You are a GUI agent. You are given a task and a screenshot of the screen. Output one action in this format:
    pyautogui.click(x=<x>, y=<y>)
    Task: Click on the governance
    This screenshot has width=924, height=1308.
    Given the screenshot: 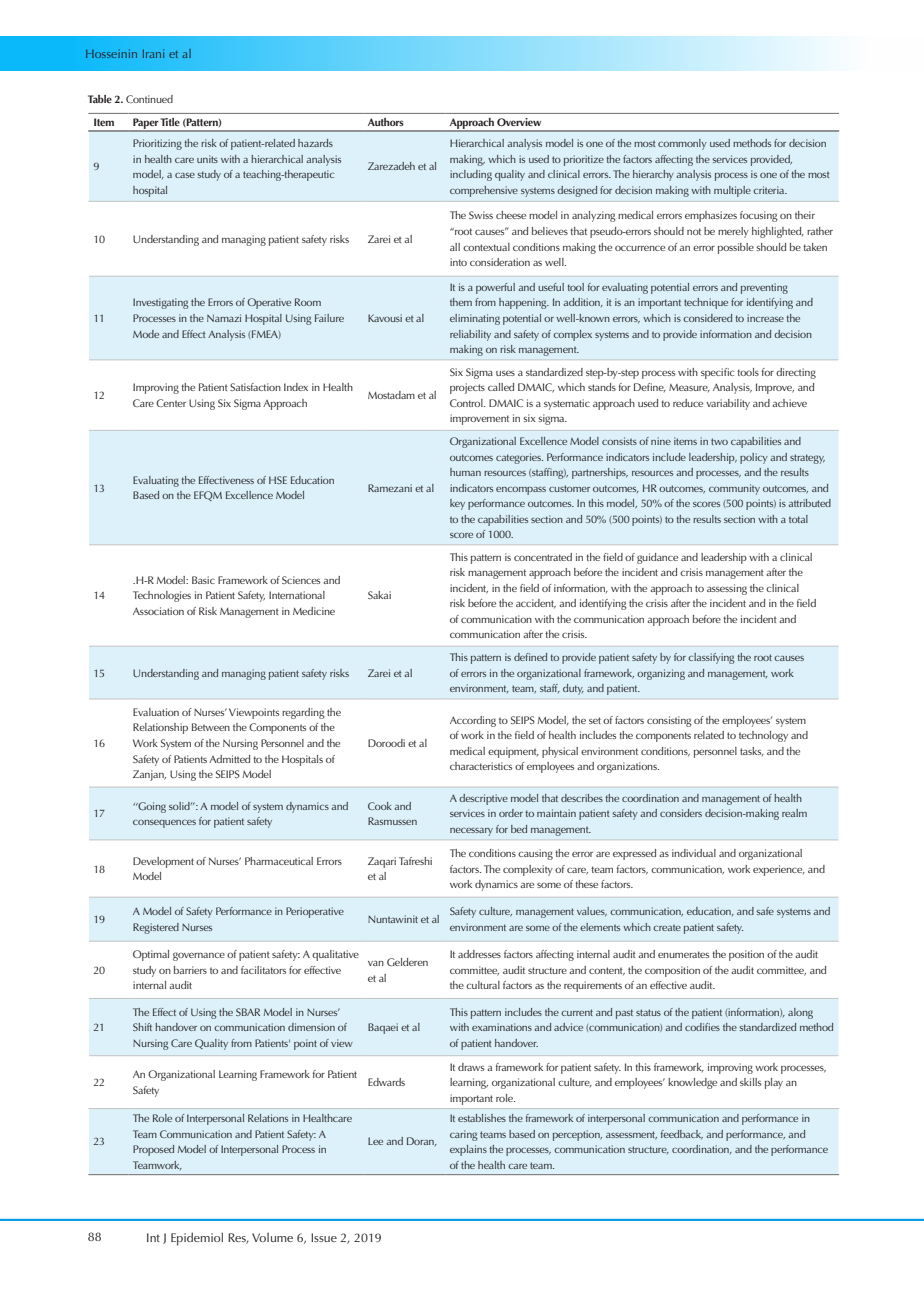 What is the action you would take?
    pyautogui.click(x=199, y=956)
